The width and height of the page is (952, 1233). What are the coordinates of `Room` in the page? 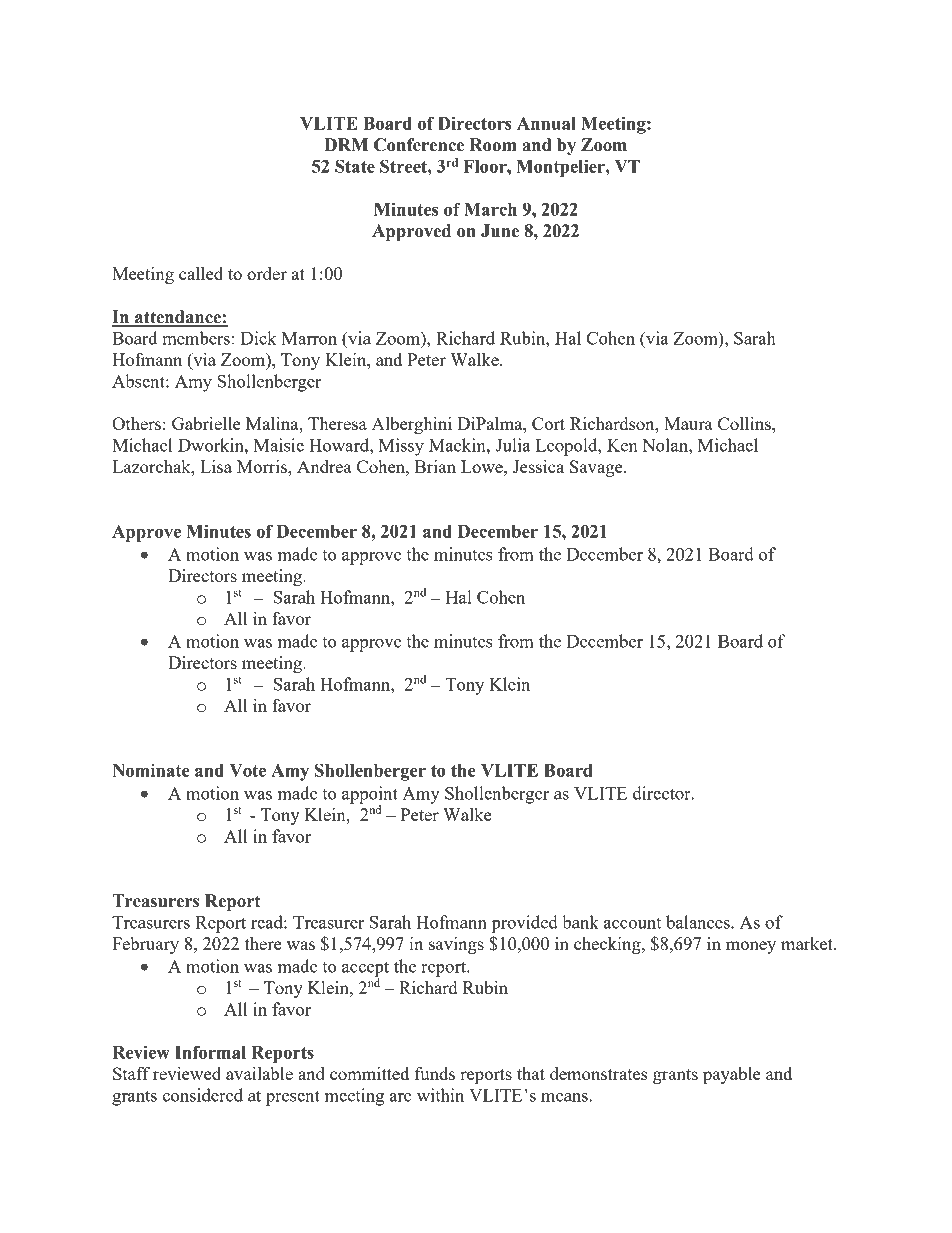 It's located at (493, 145).
